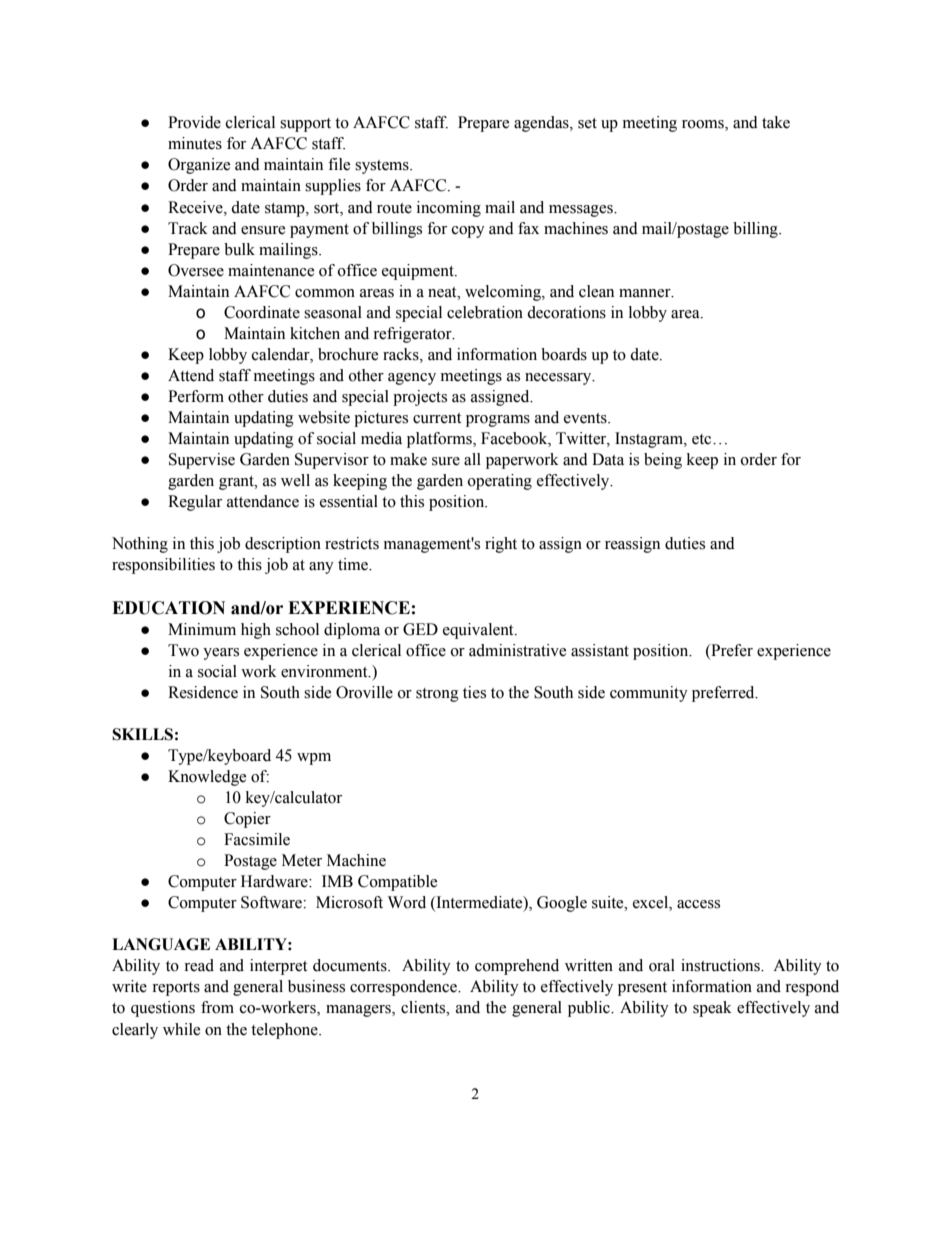  What do you see at coordinates (412, 379) in the screenshot?
I see `agency` at bounding box center [412, 379].
